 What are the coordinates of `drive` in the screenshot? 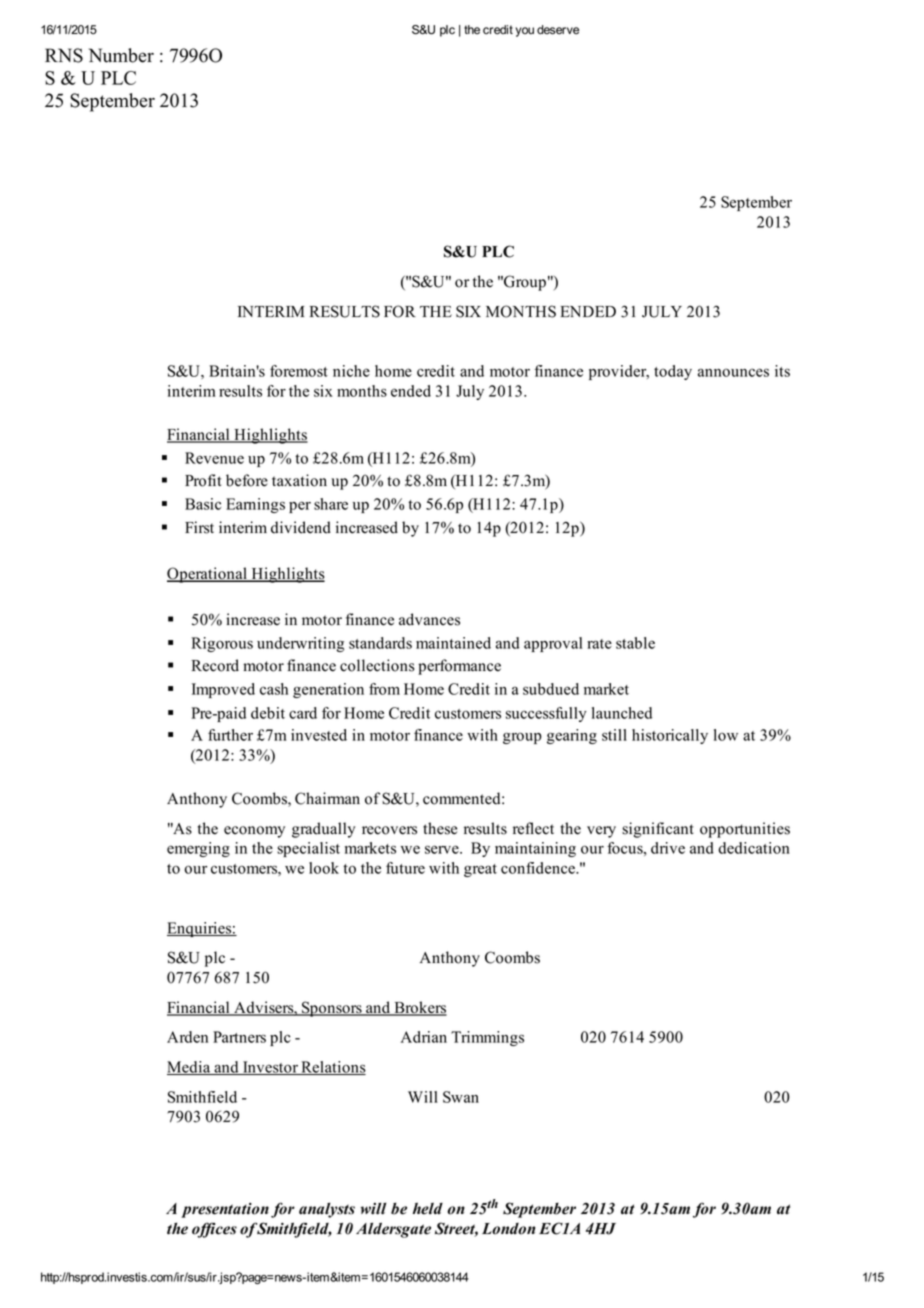 It's located at (668, 848).
